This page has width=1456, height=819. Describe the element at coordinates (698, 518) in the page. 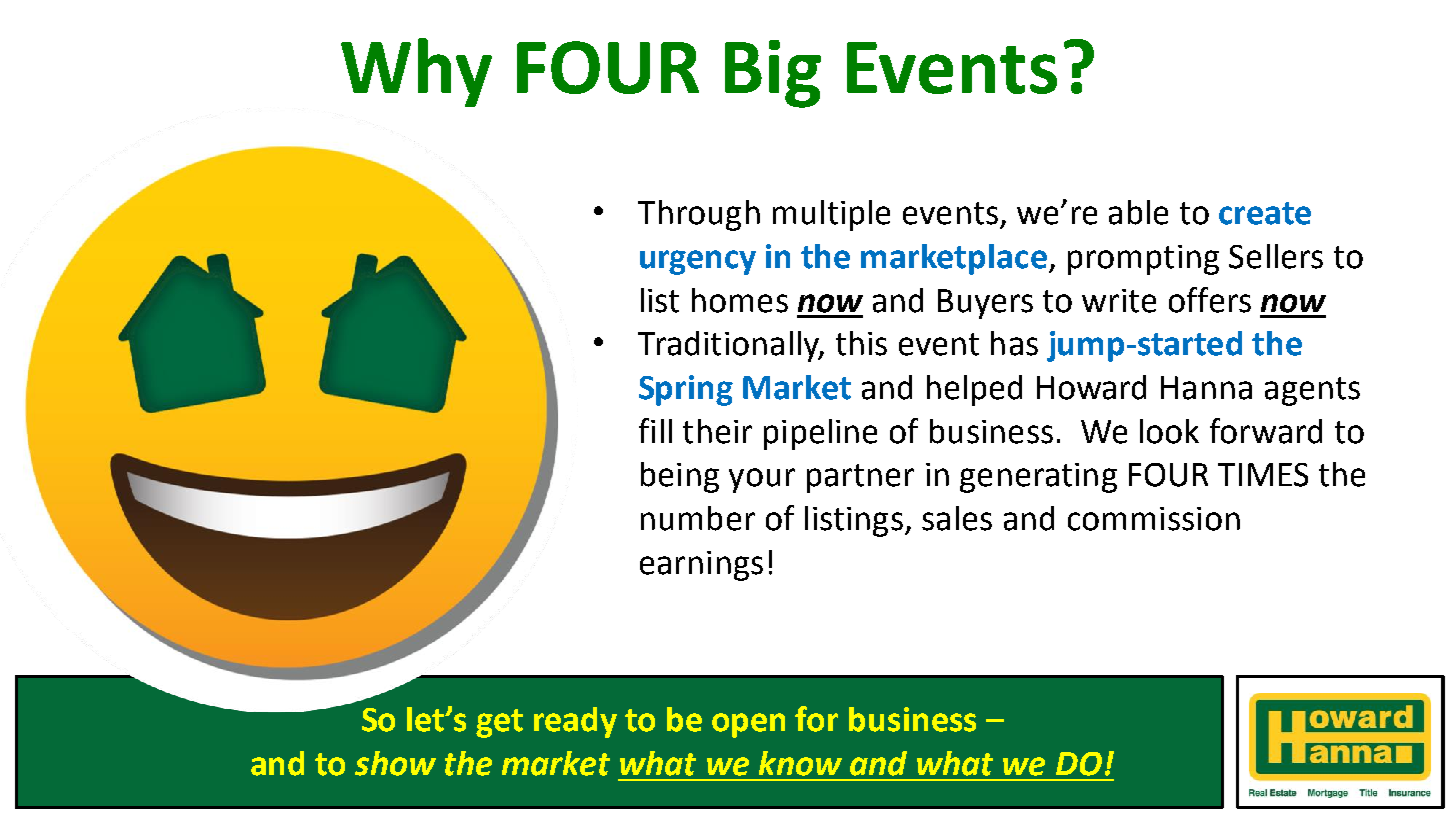

I see `number` at that location.
